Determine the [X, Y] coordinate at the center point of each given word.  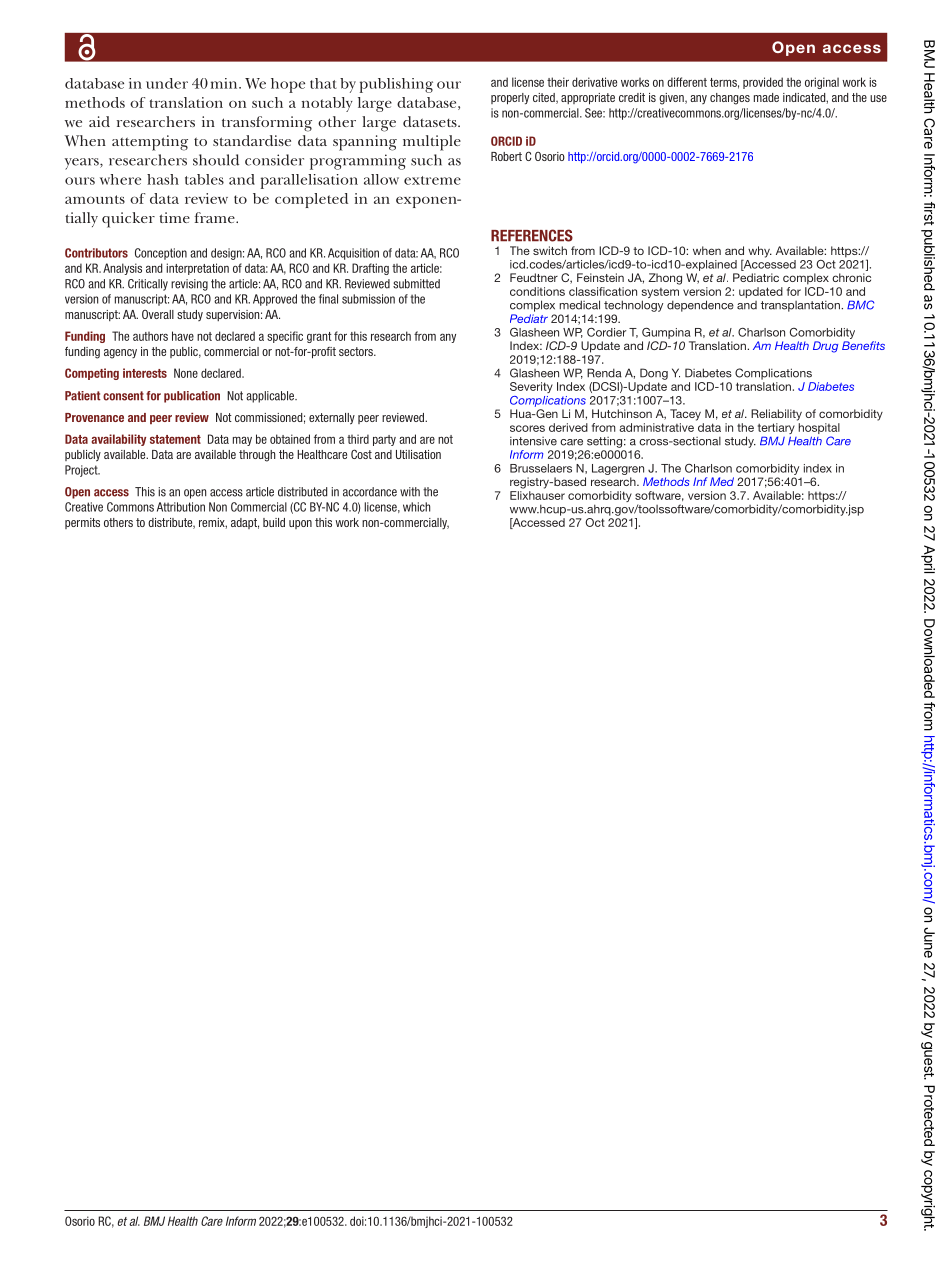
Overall [158, 314]
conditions [537, 291]
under [167, 83]
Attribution [181, 507]
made [766, 97]
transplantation [801, 306]
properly [510, 99]
